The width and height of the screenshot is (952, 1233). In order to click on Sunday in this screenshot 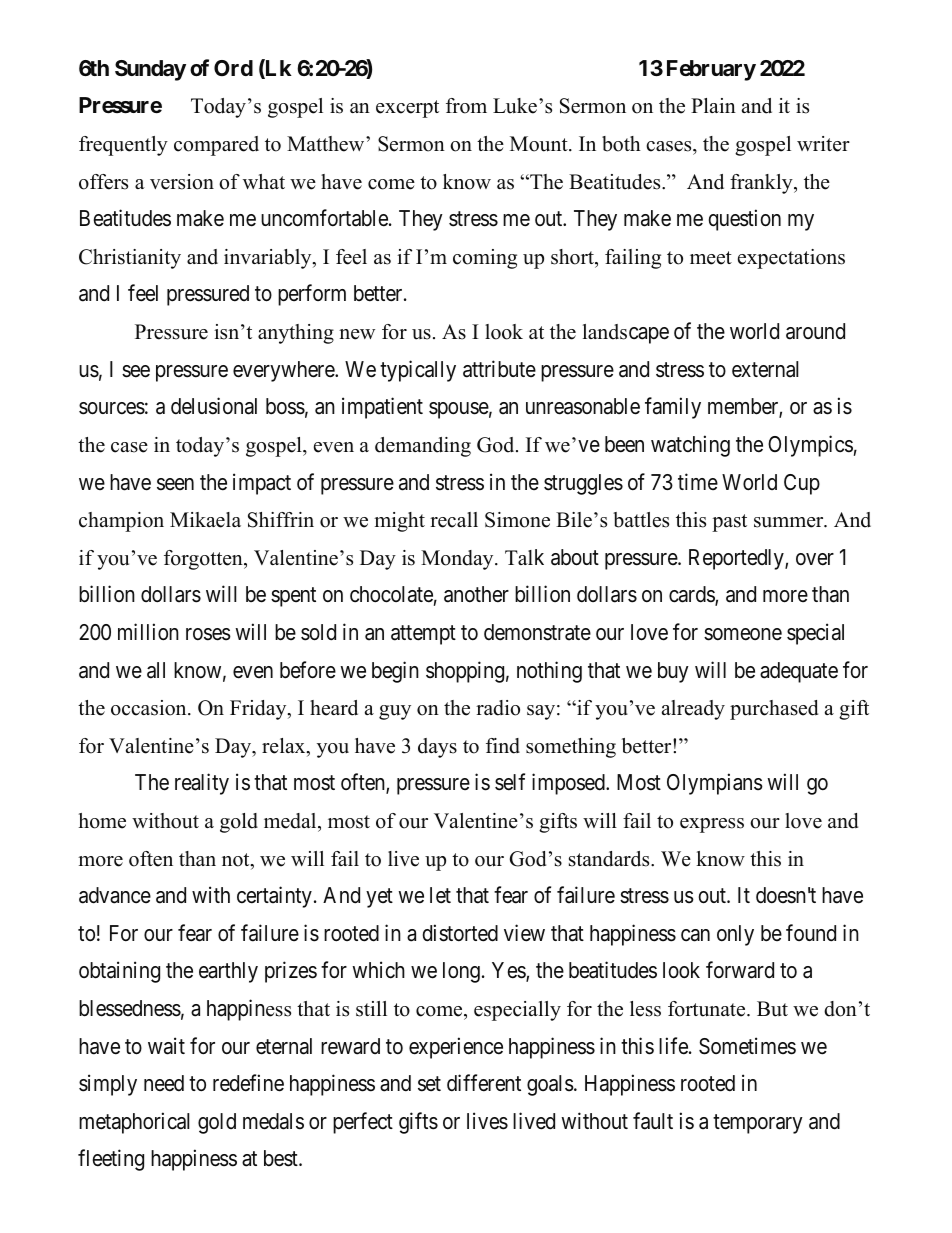, I will do `click(150, 70)`.
